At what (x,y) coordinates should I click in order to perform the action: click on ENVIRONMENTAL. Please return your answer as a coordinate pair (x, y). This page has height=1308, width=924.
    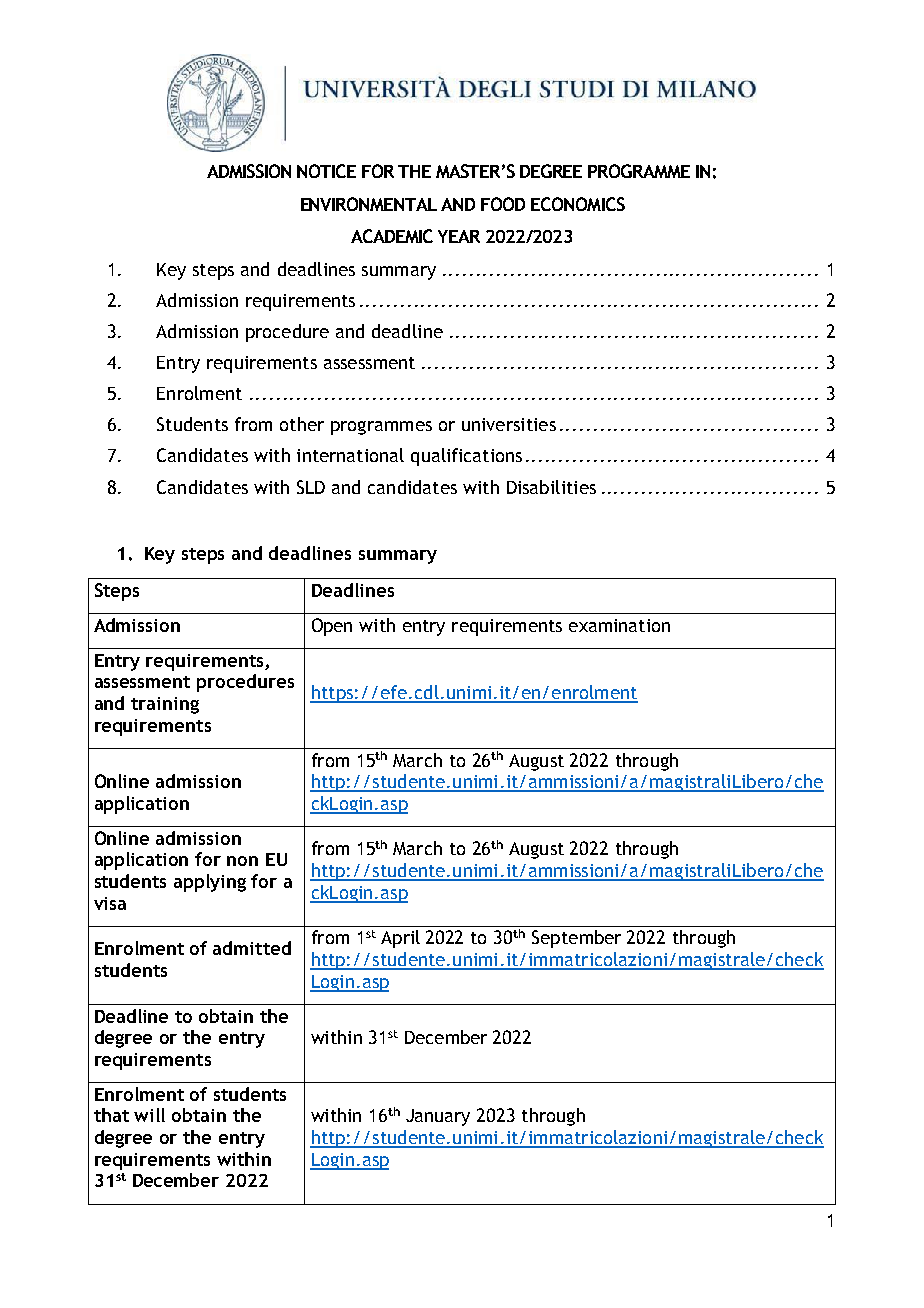
    Looking at the image, I should click on (369, 204).
